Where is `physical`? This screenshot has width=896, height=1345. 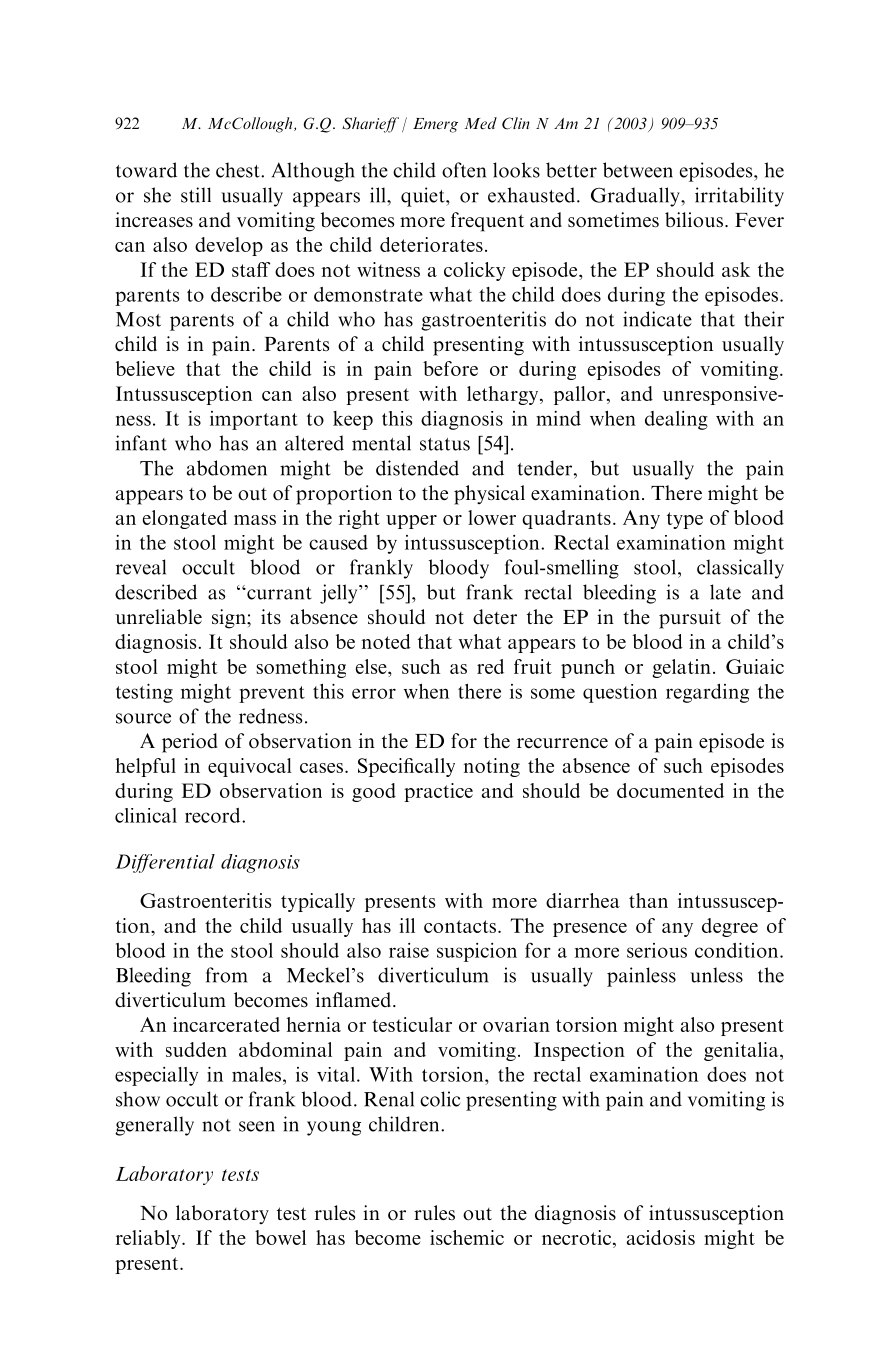
physical is located at coordinates (489, 495).
